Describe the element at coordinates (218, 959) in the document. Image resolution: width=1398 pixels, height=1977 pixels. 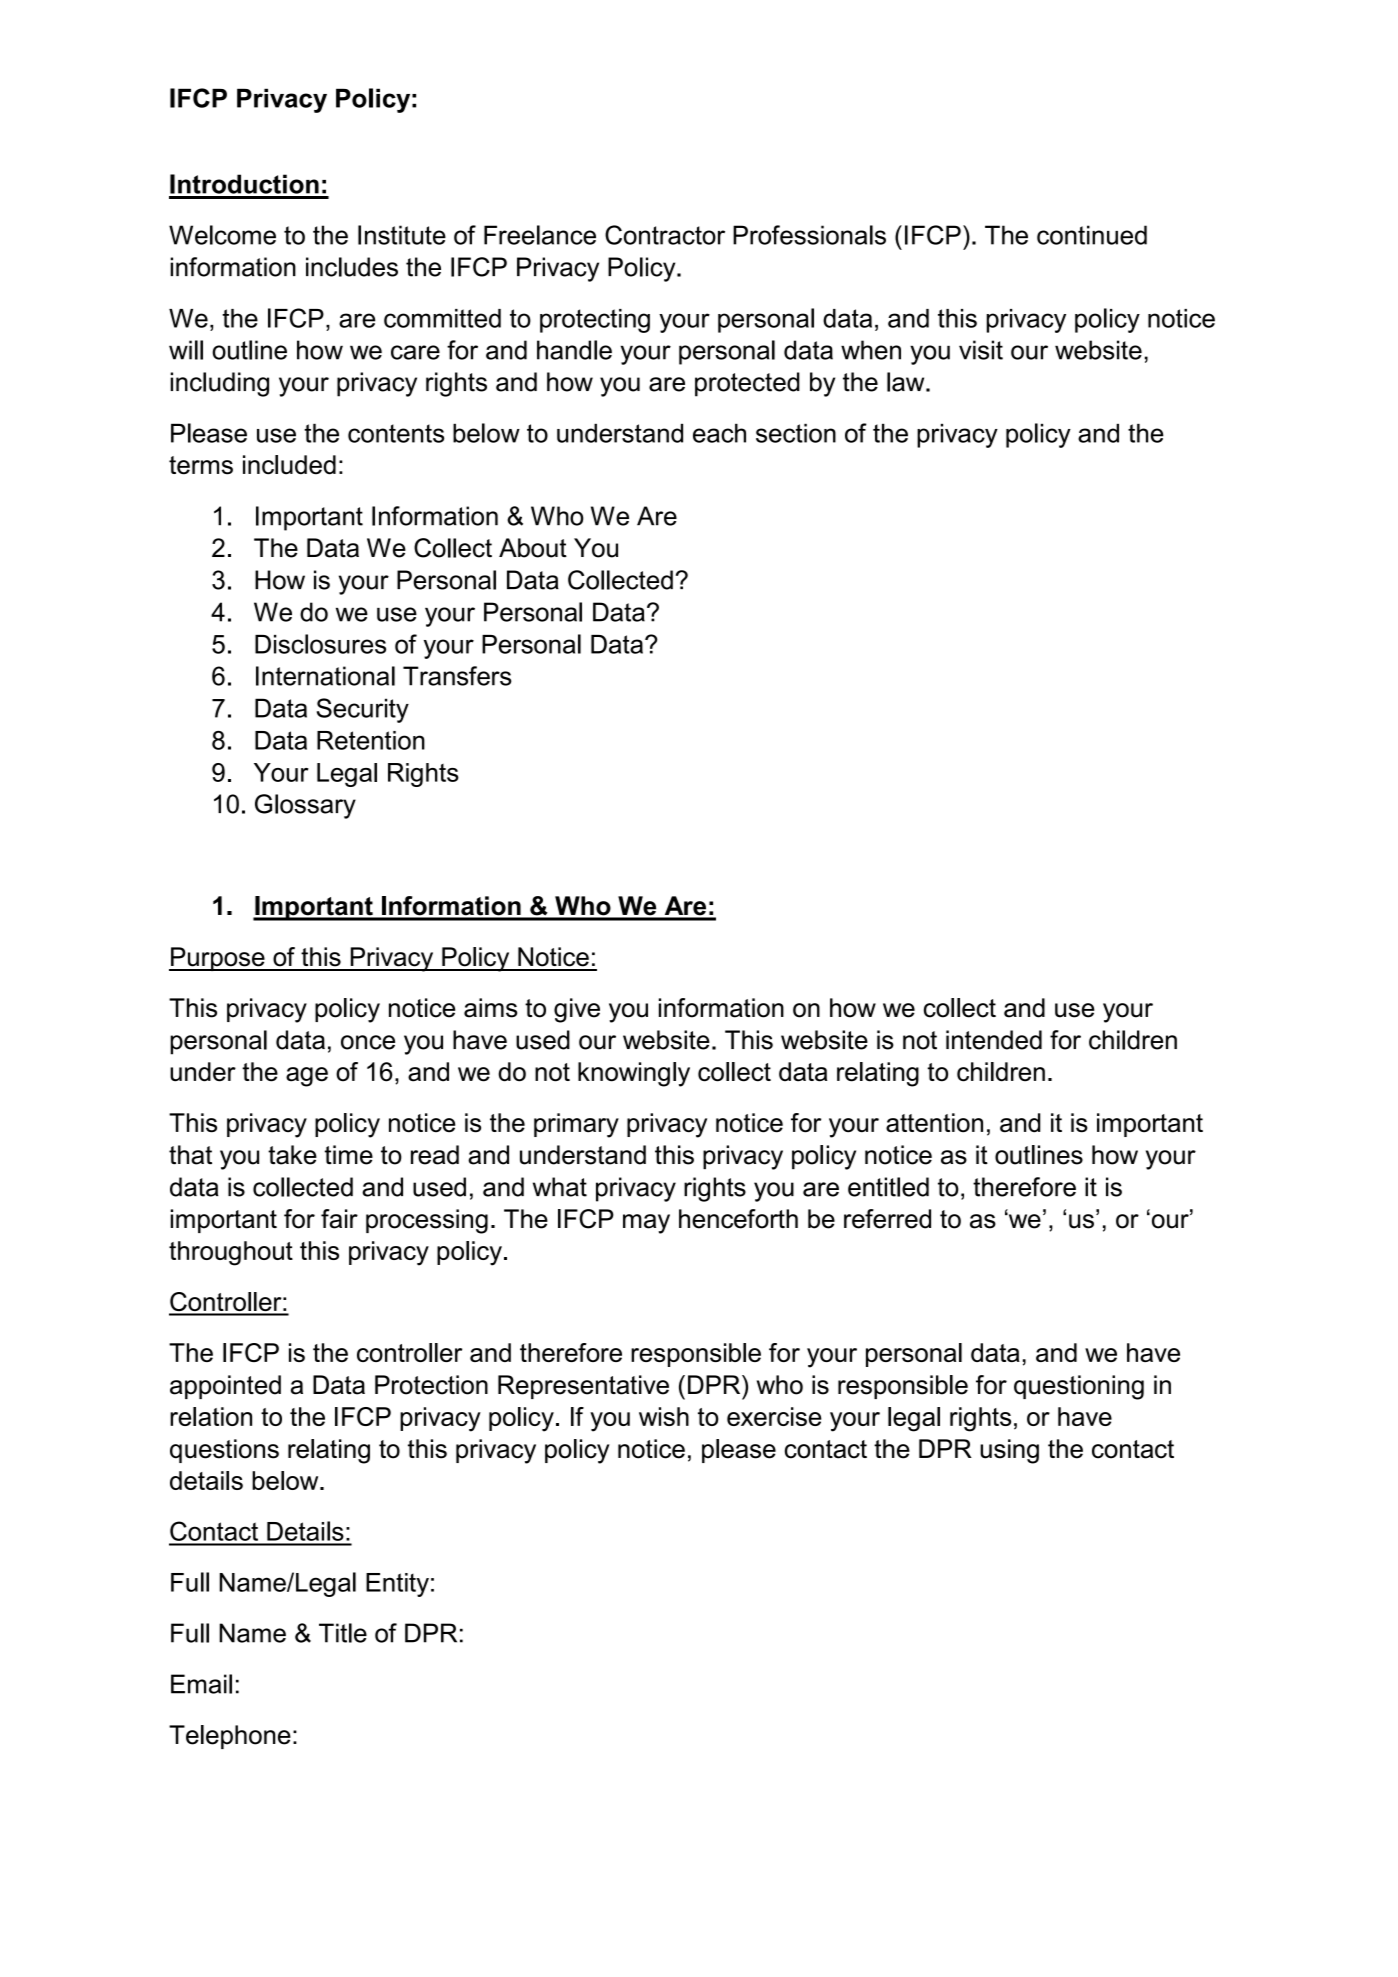
I see `Purpose` at that location.
